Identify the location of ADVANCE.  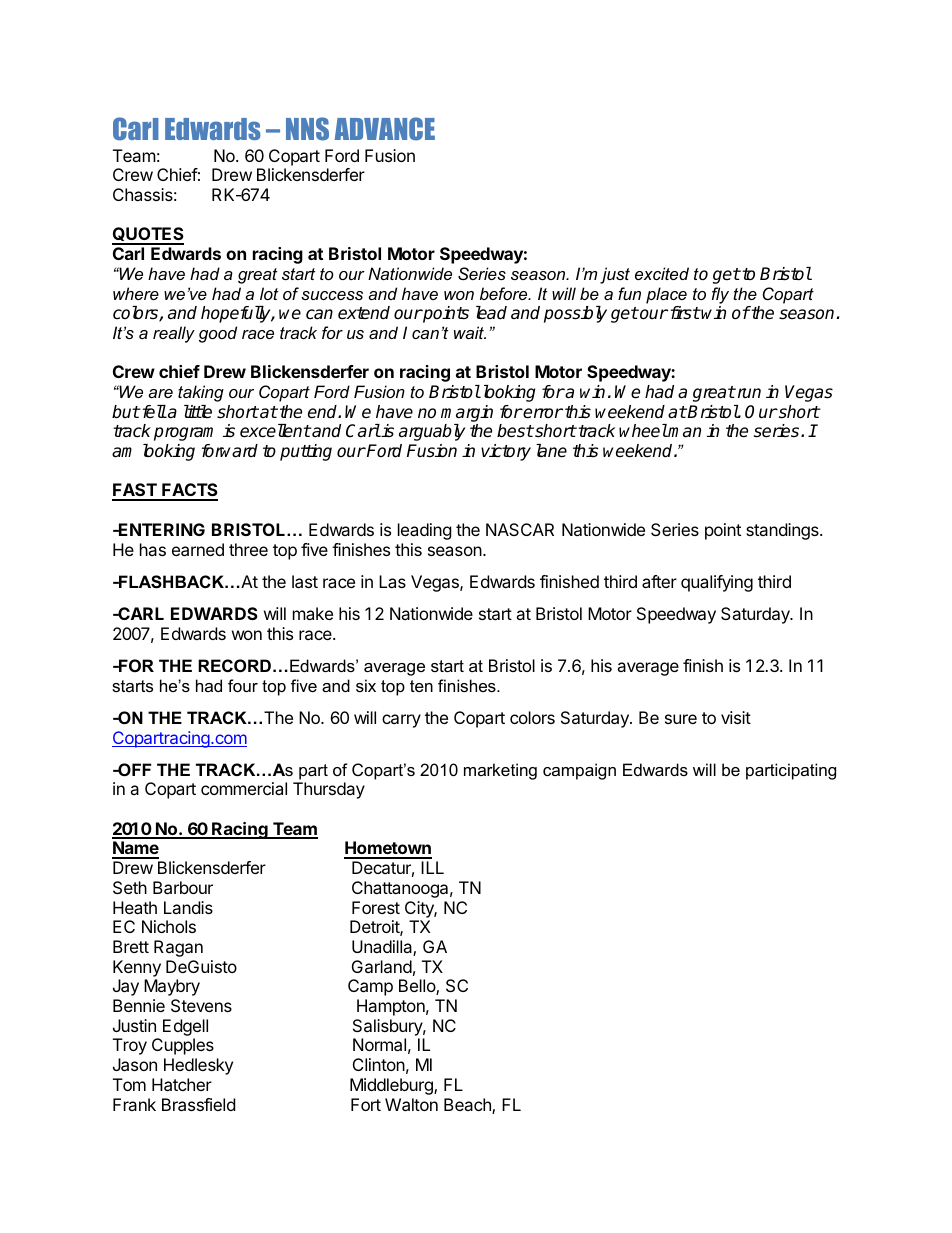
(385, 129).
